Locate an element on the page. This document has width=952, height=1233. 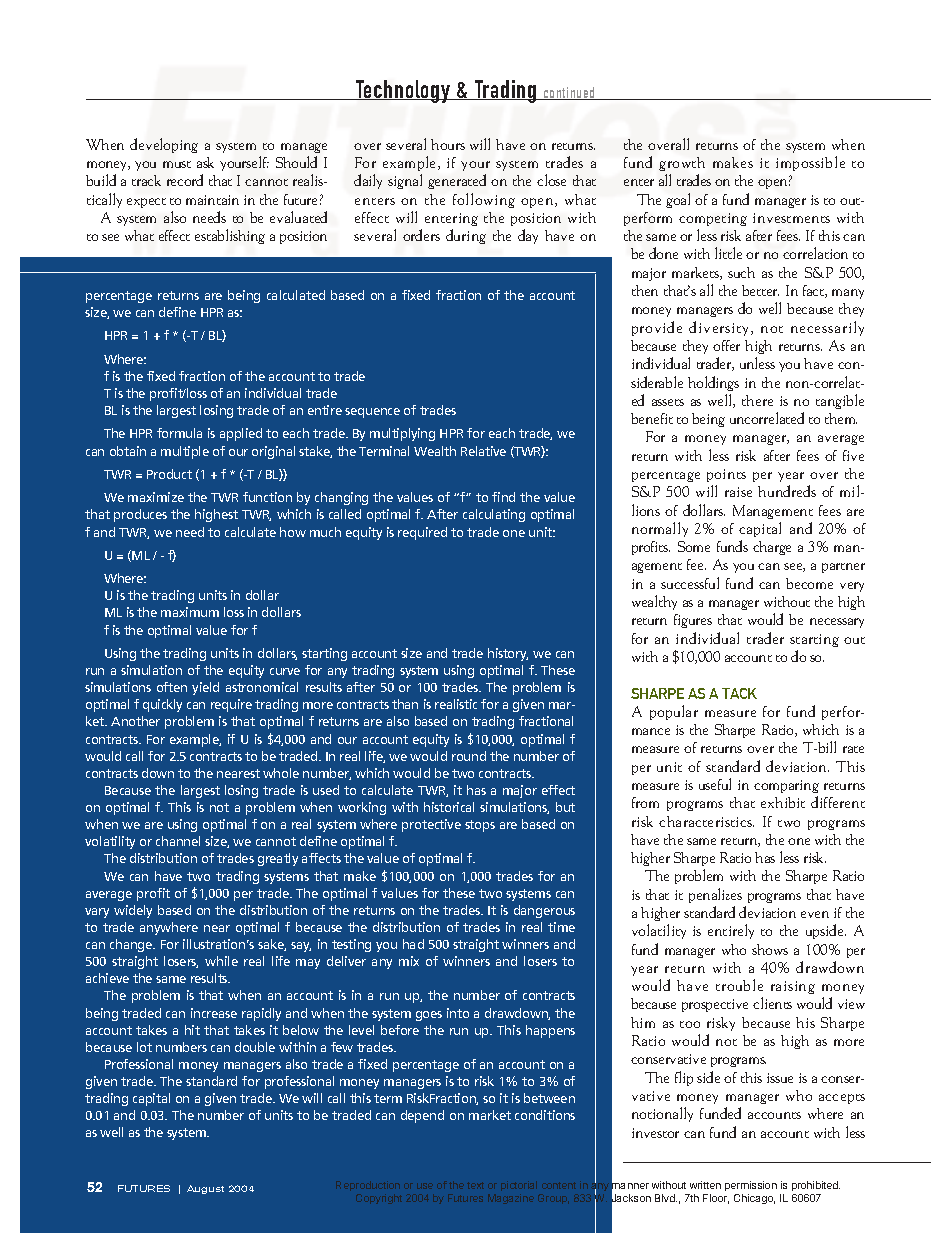
hundreds is located at coordinates (787, 491).
